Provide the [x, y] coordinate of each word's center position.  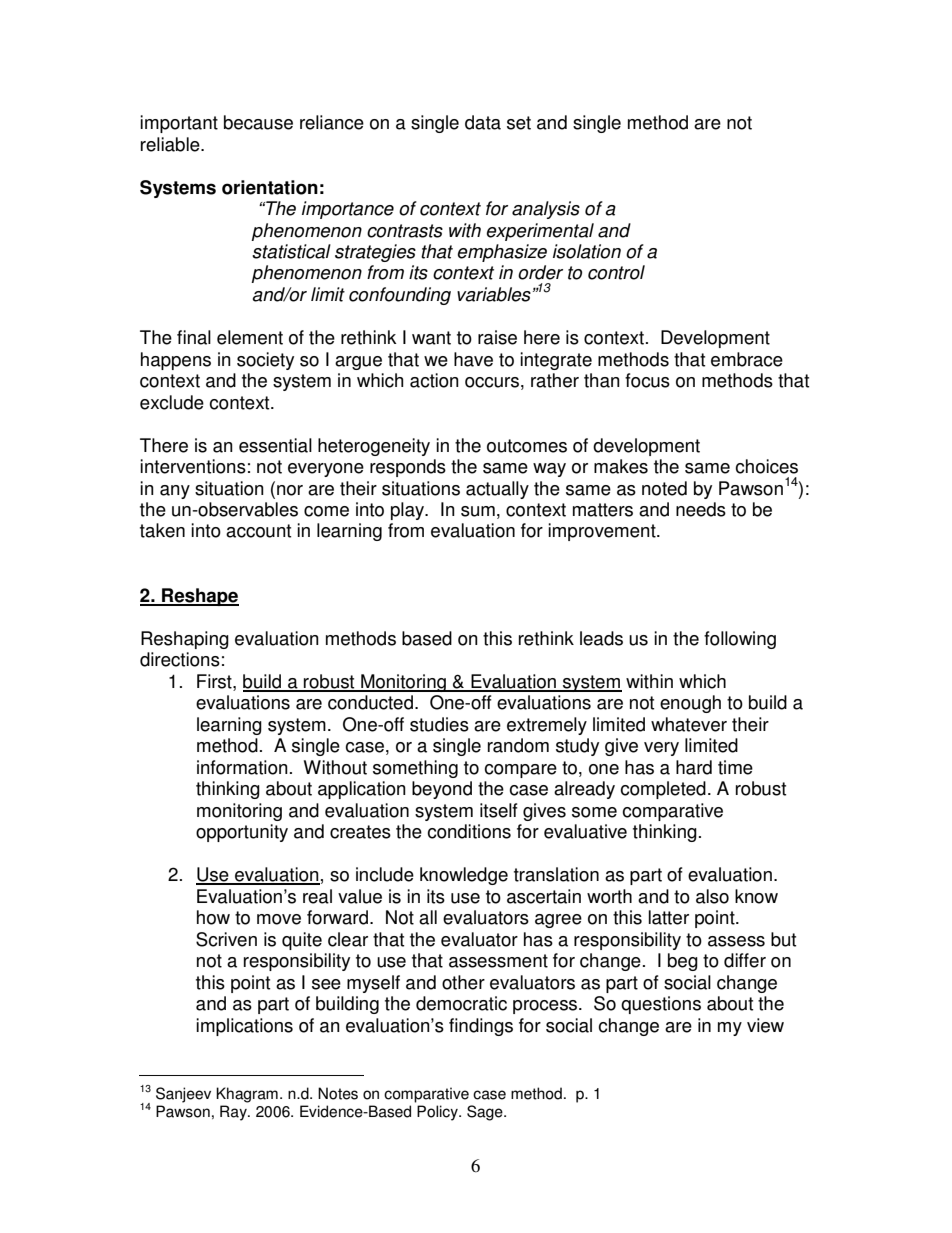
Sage [486, 1113]
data [483, 122]
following [740, 640]
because [258, 122]
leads [601, 638]
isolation [587, 251]
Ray [234, 1113]
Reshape [199, 597]
